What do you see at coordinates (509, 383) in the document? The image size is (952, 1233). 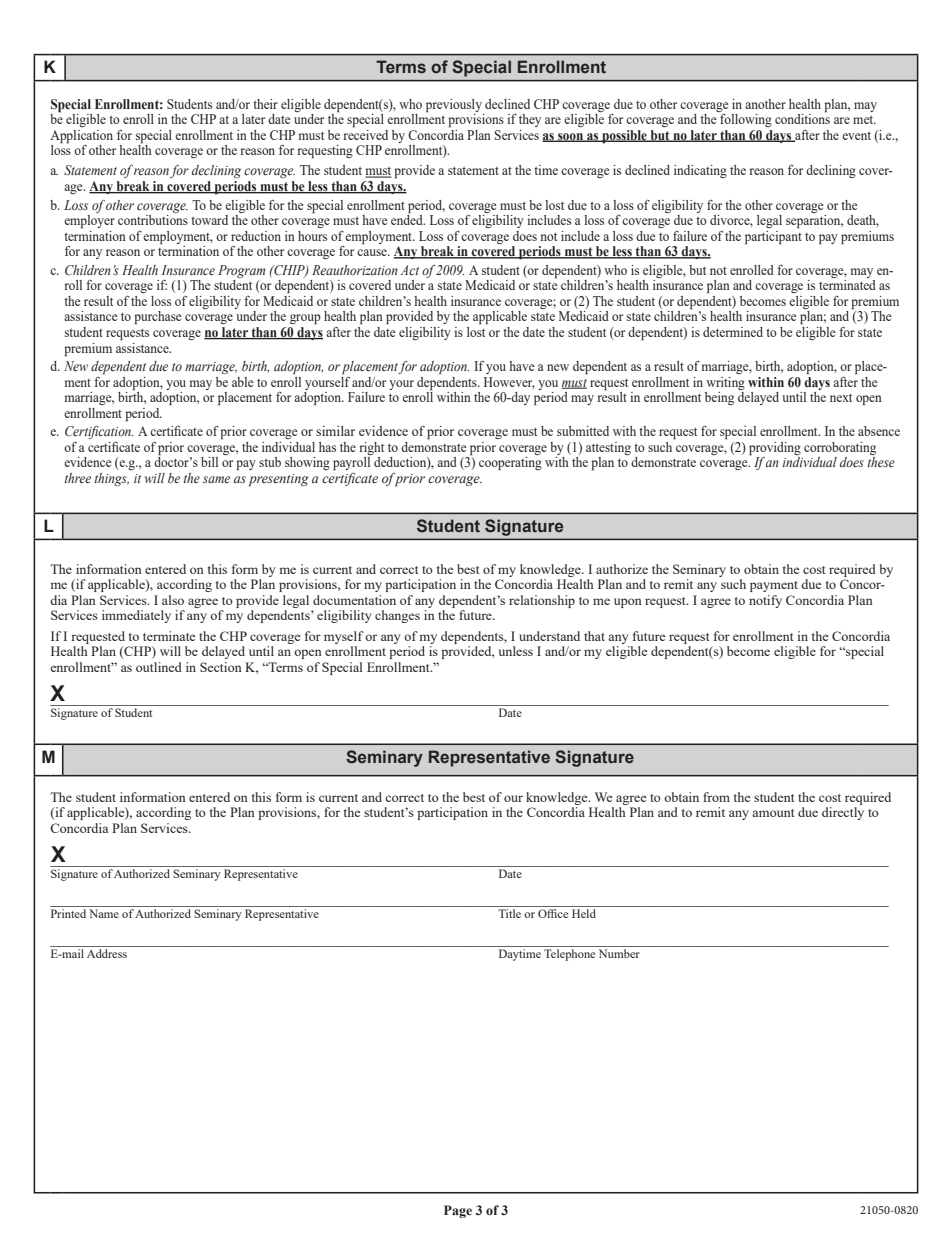 I see `However` at bounding box center [509, 383].
